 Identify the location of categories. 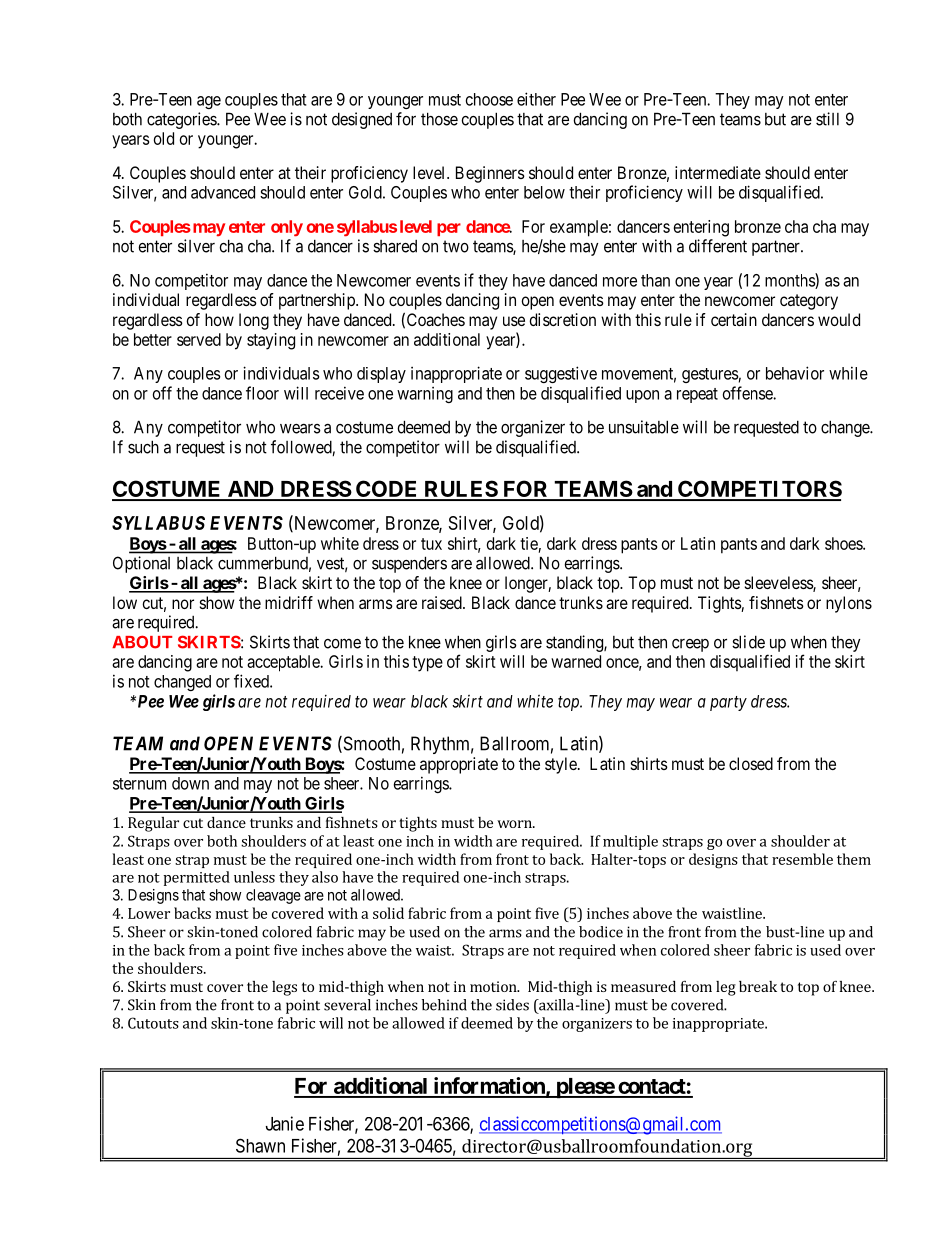
(182, 120).
